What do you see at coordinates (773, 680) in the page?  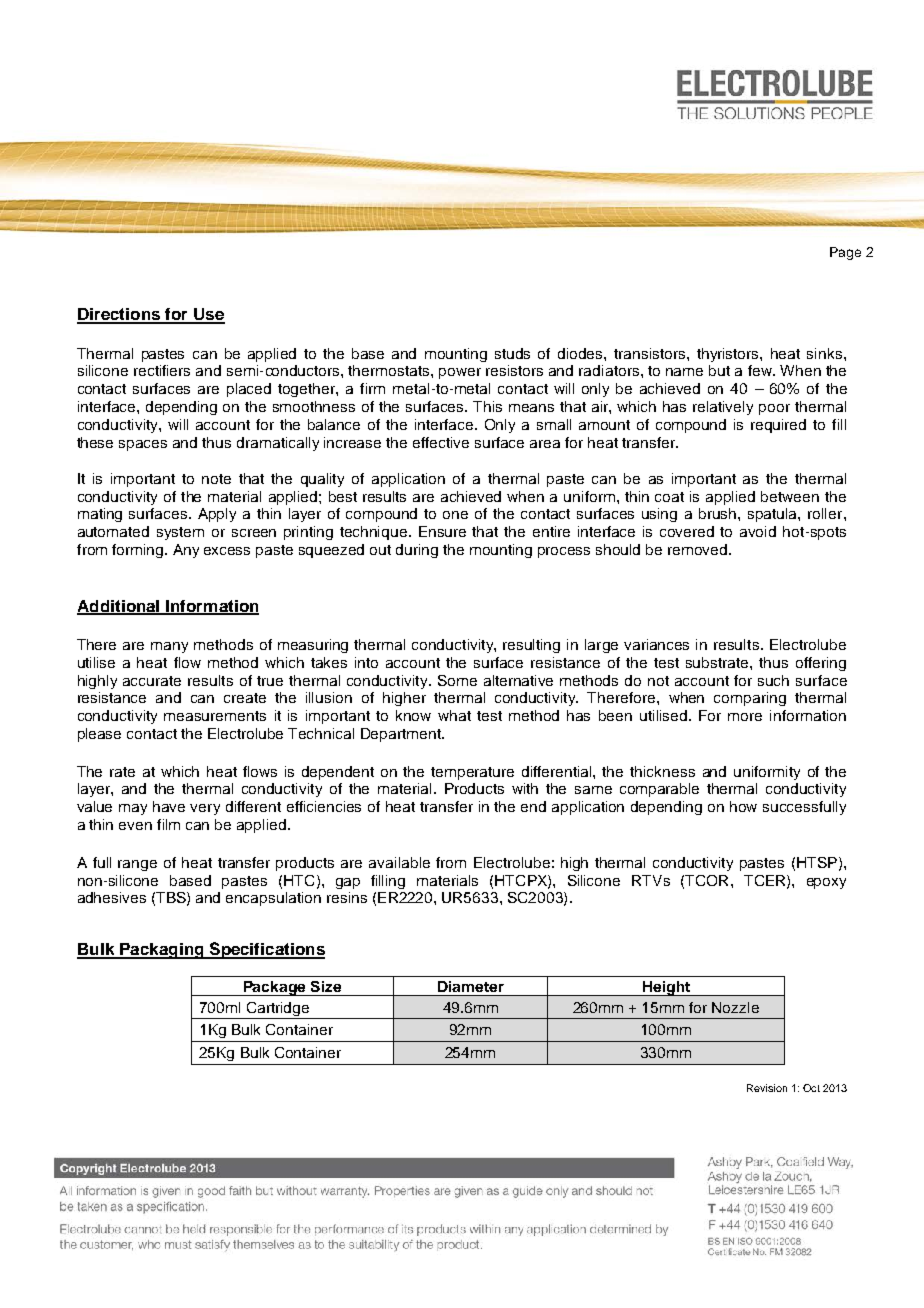 I see `such` at bounding box center [773, 680].
